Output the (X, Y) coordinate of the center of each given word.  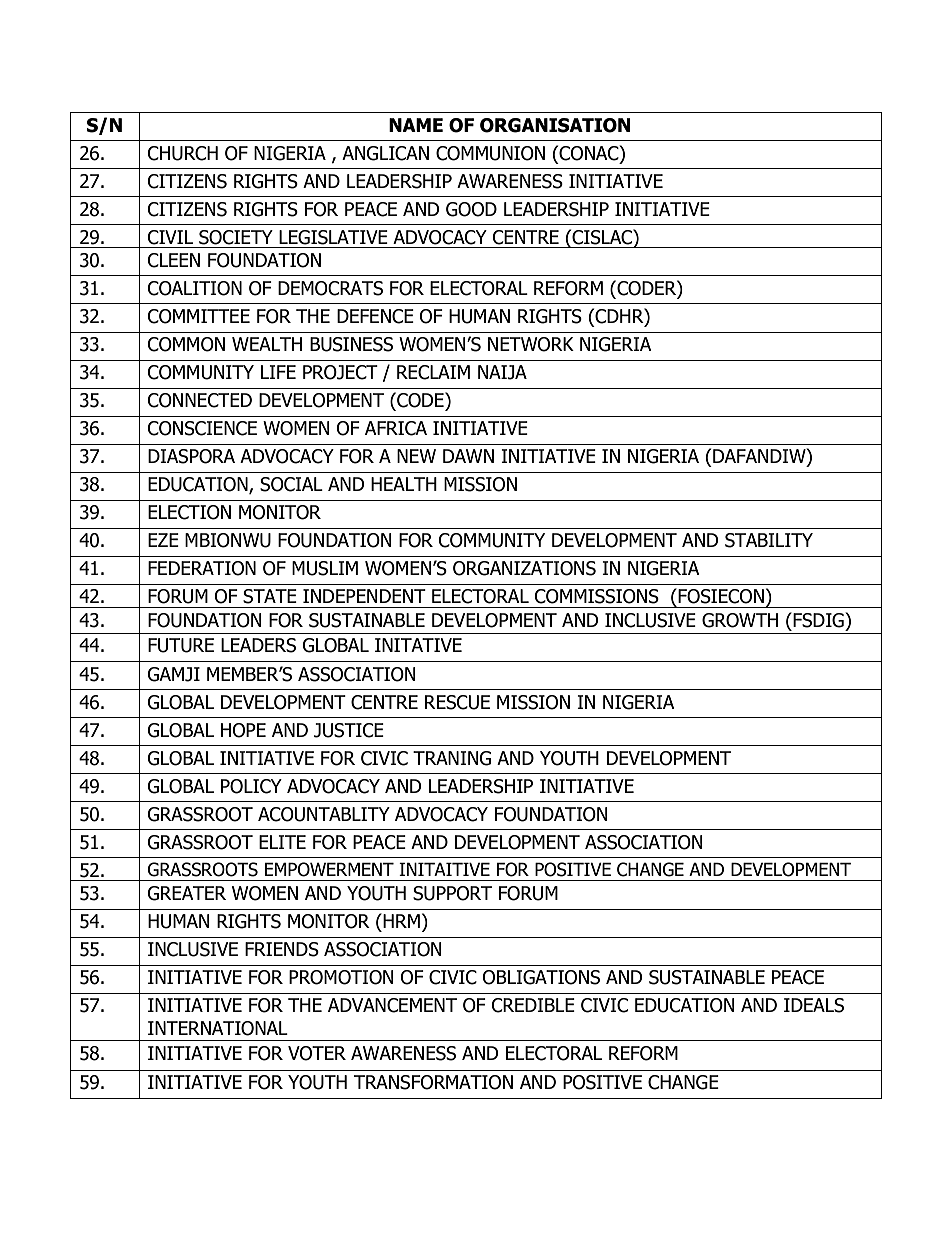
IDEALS (814, 1005)
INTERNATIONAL (218, 1028)
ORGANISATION (555, 125)
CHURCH (183, 153)
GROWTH (740, 620)
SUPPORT (452, 893)
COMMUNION (490, 153)
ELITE (282, 842)
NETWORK (531, 344)
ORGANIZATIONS (524, 568)
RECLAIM (433, 372)
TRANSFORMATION (433, 1082)
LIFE (278, 372)
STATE (270, 596)
